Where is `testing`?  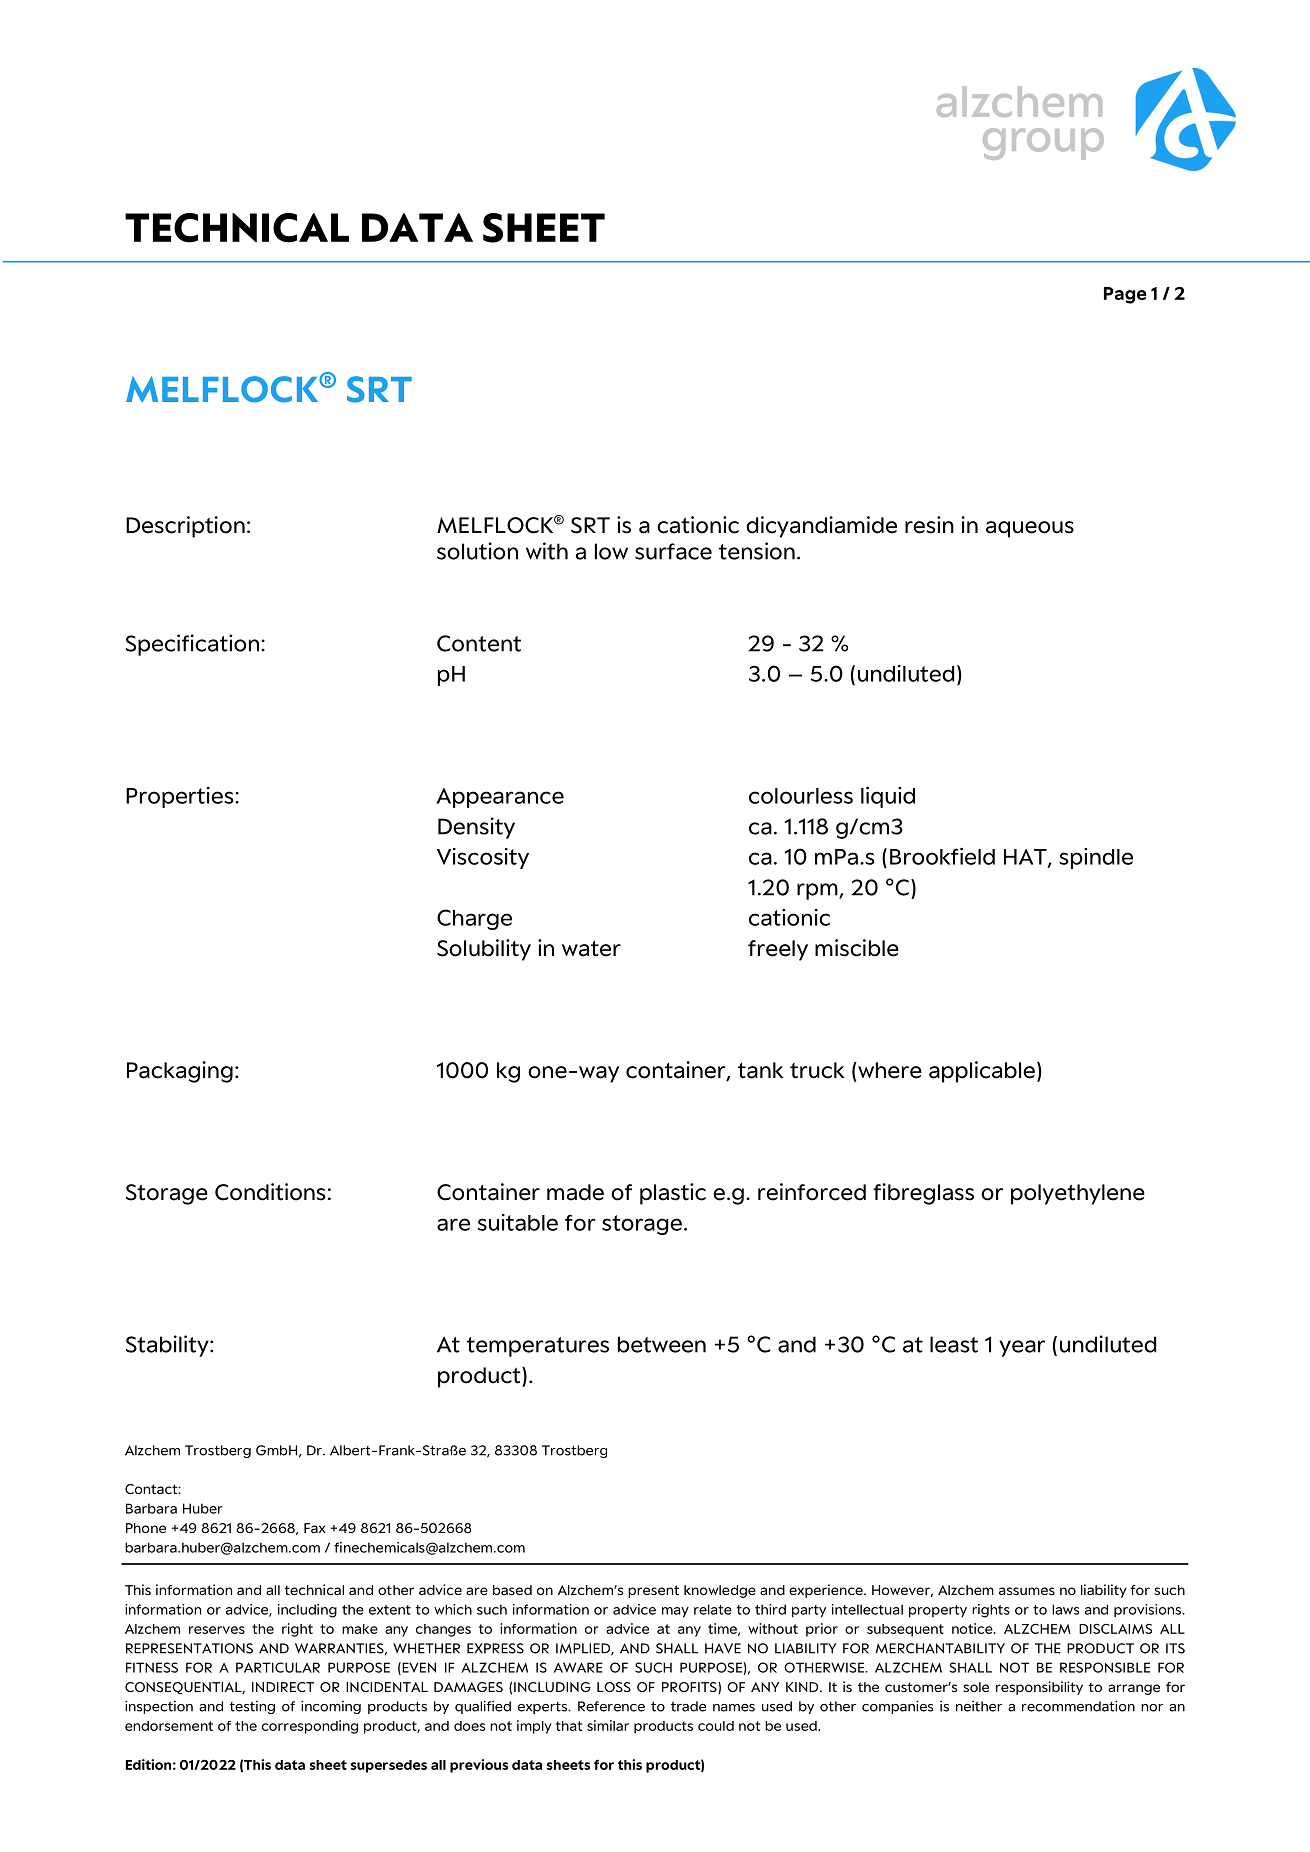
testing is located at coordinates (252, 1707).
